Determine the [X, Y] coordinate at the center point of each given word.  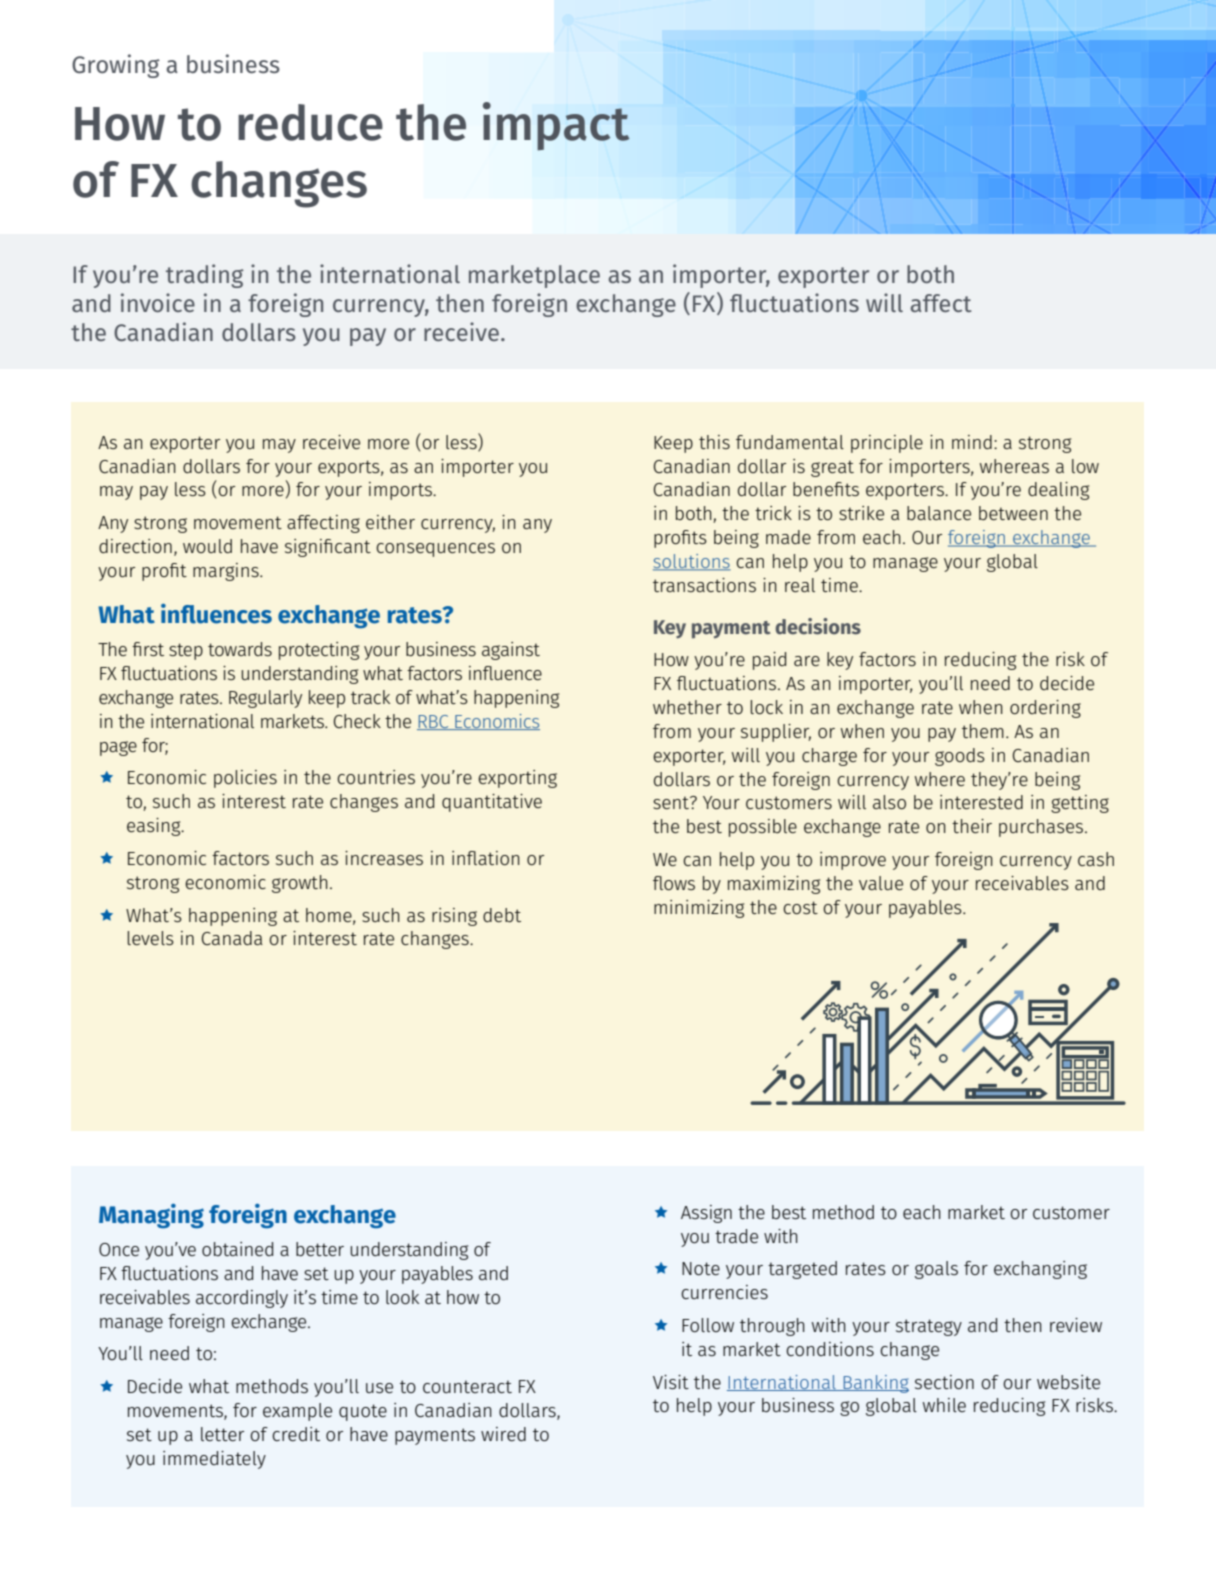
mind [972, 442]
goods [960, 757]
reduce [310, 122]
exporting [517, 779]
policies [245, 779]
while [944, 1405]
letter [222, 1434]
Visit [671, 1382]
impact [556, 126]
